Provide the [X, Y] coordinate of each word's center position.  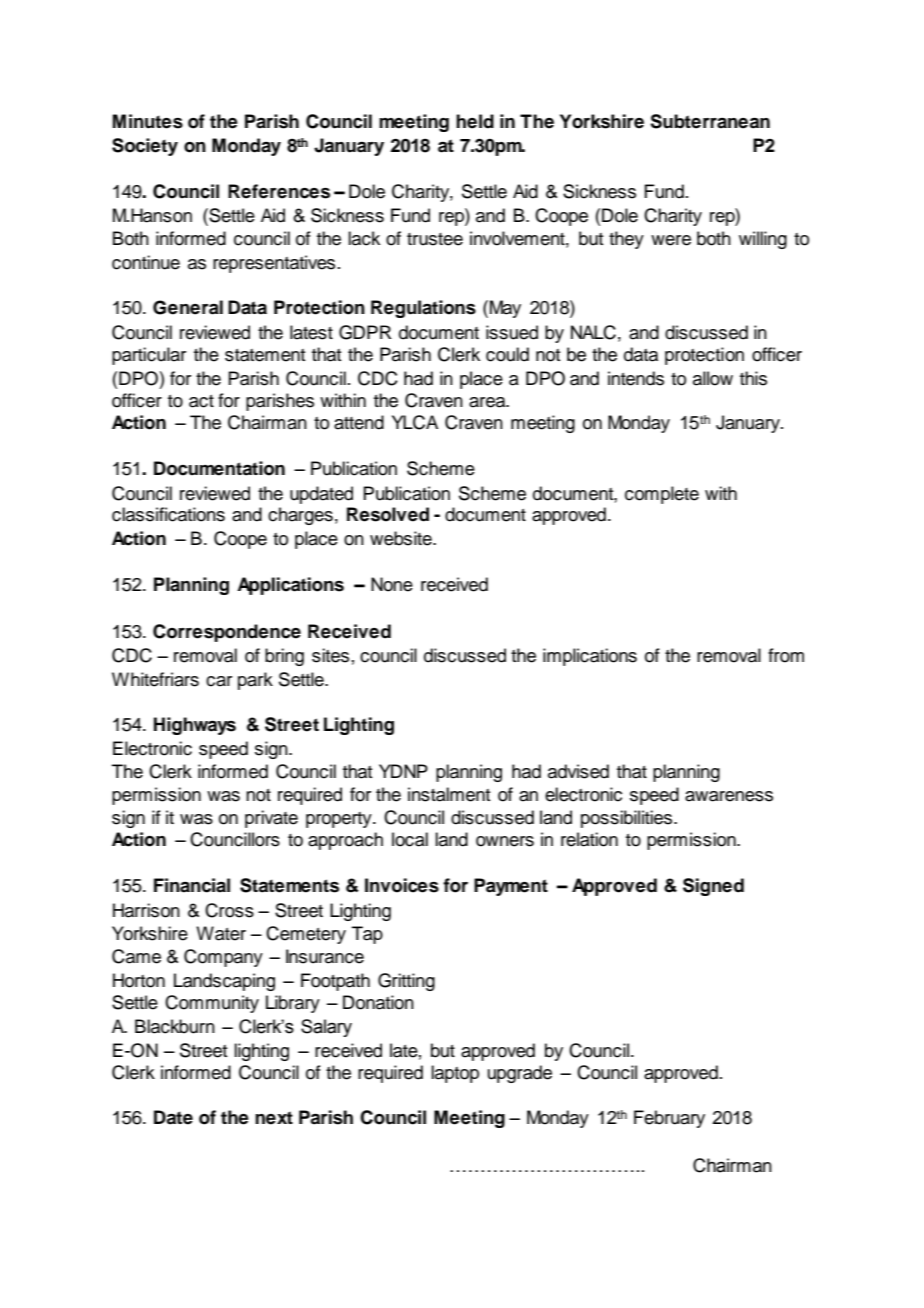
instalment [449, 794]
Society [145, 147]
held [475, 121]
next [274, 1118]
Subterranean [710, 121]
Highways [195, 726]
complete [662, 495]
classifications [168, 514]
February [669, 1119]
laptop [455, 1074]
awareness [729, 796]
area [488, 402]
